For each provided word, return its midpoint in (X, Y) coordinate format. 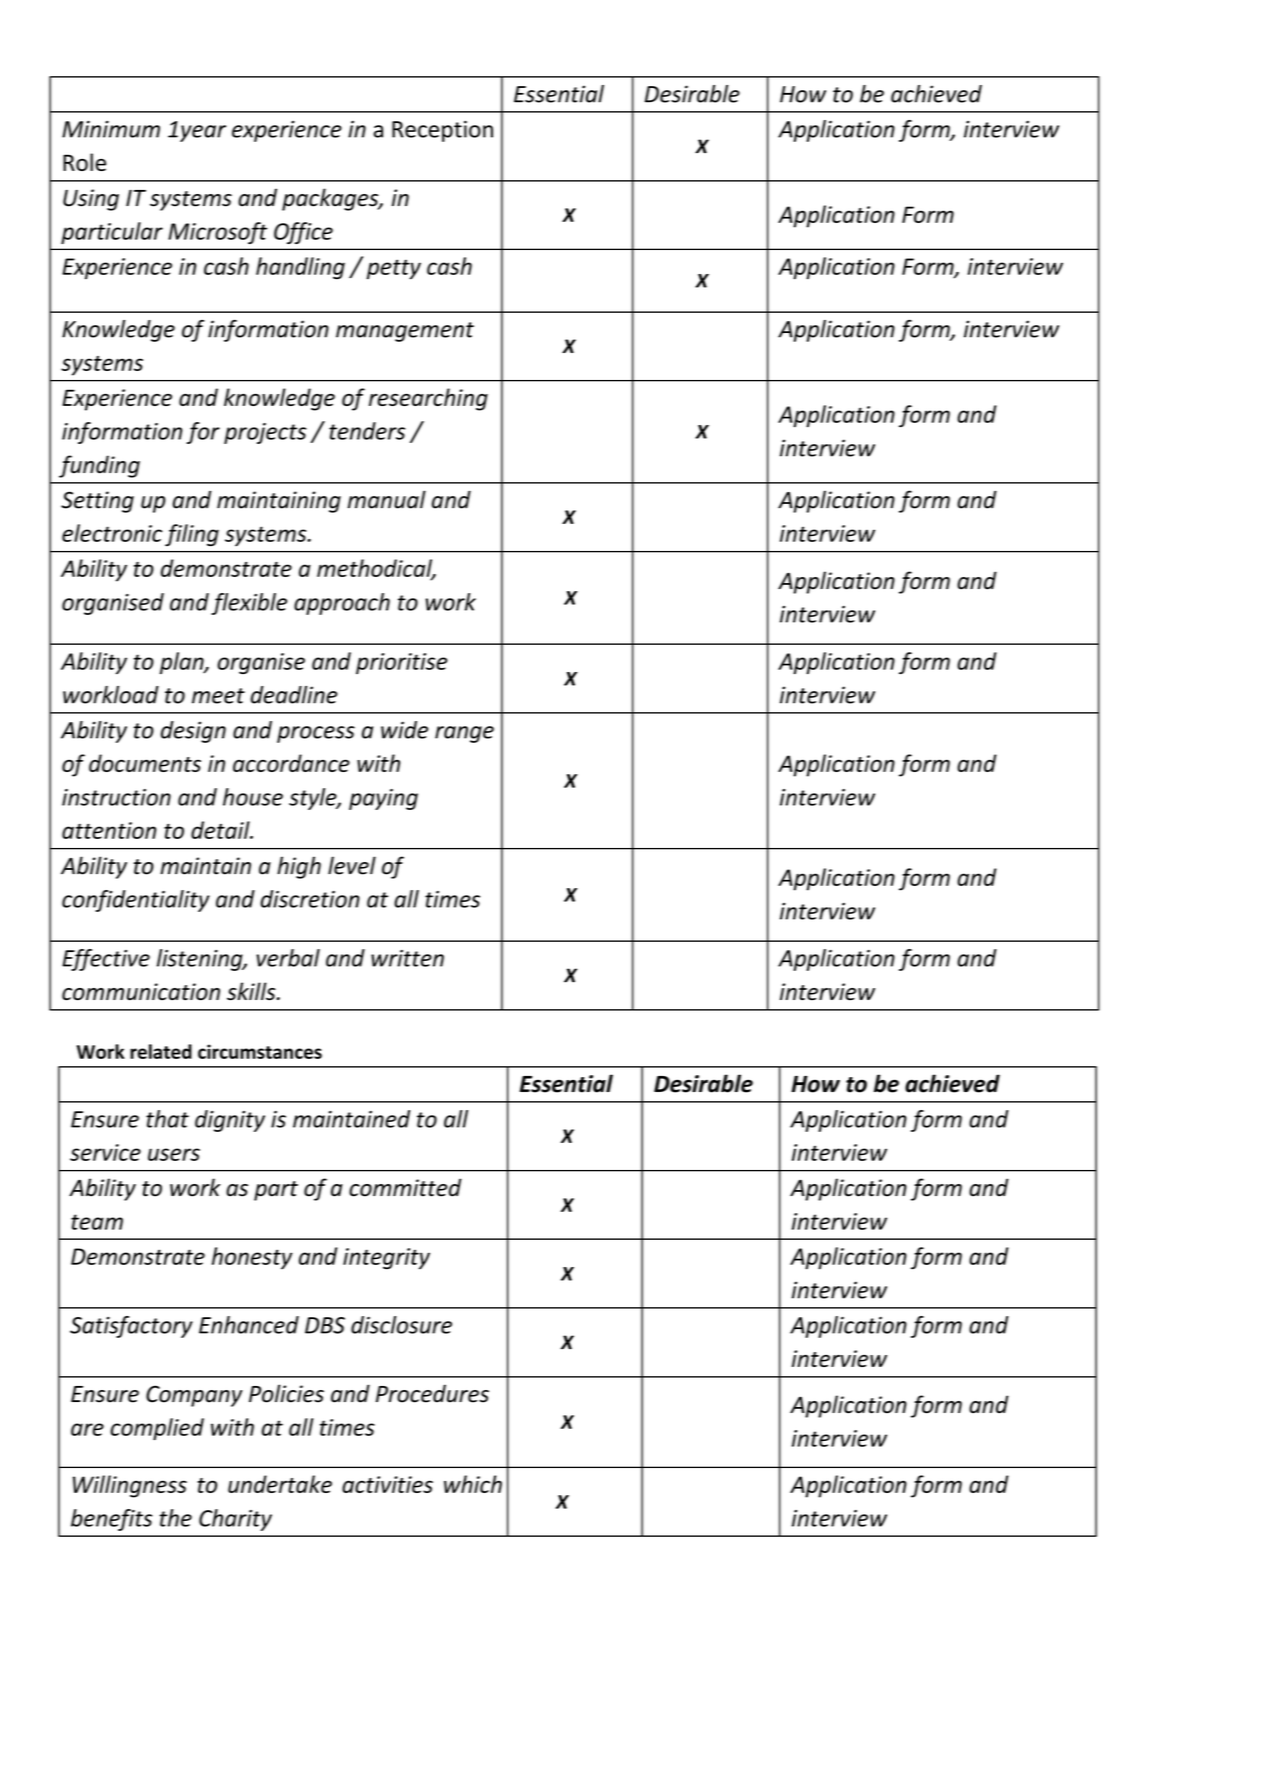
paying (383, 799)
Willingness (130, 1486)
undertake (280, 1484)
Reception (442, 131)
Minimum (111, 129)
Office (303, 233)
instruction (116, 797)
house (253, 797)
